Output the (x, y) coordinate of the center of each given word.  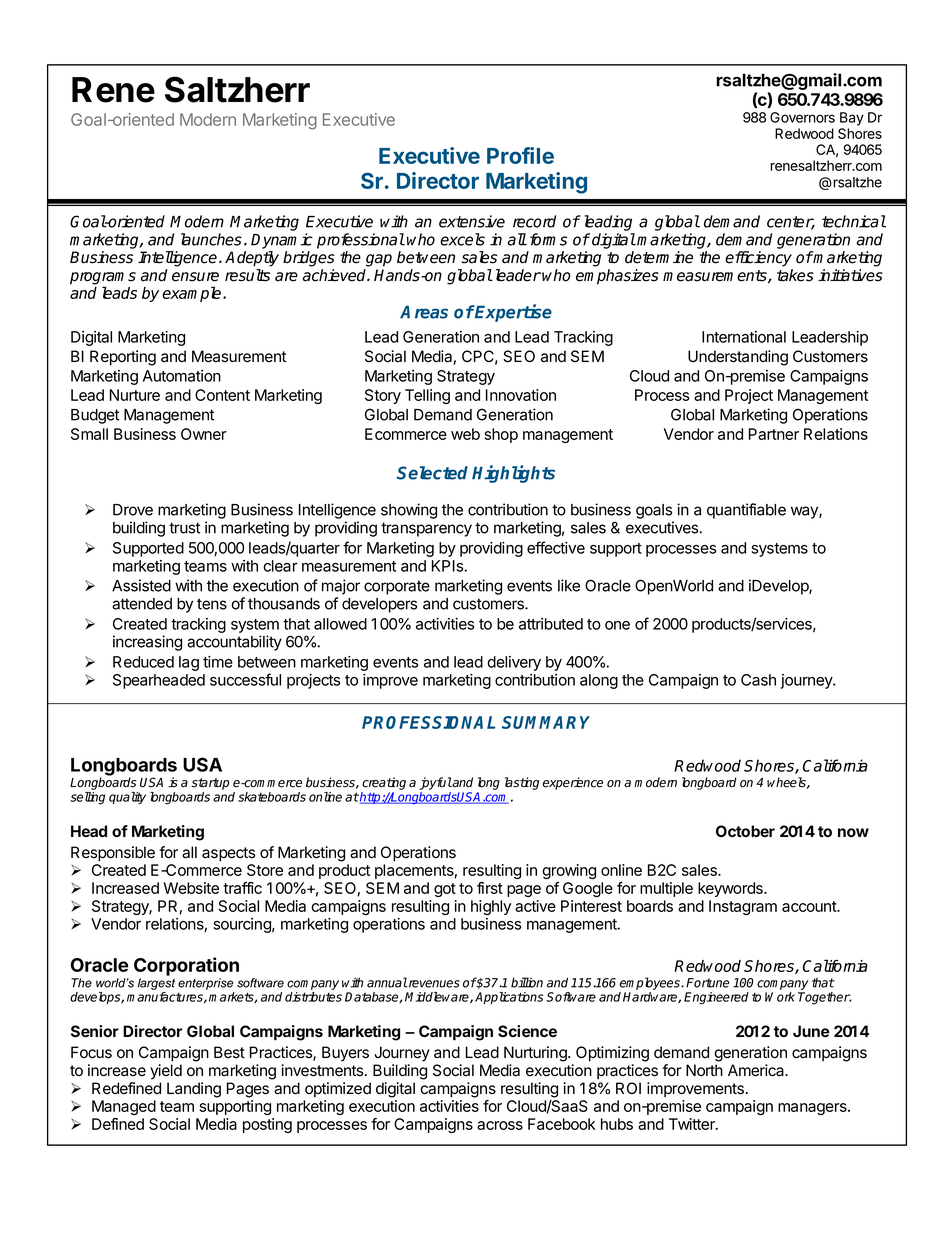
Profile (520, 155)
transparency (426, 529)
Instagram (743, 907)
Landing (194, 1090)
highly (491, 907)
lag (189, 663)
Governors (802, 117)
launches (211, 239)
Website (191, 888)
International (744, 337)
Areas (424, 312)
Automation (182, 376)
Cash (758, 680)
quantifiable (746, 511)
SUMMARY (546, 722)
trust (184, 528)
